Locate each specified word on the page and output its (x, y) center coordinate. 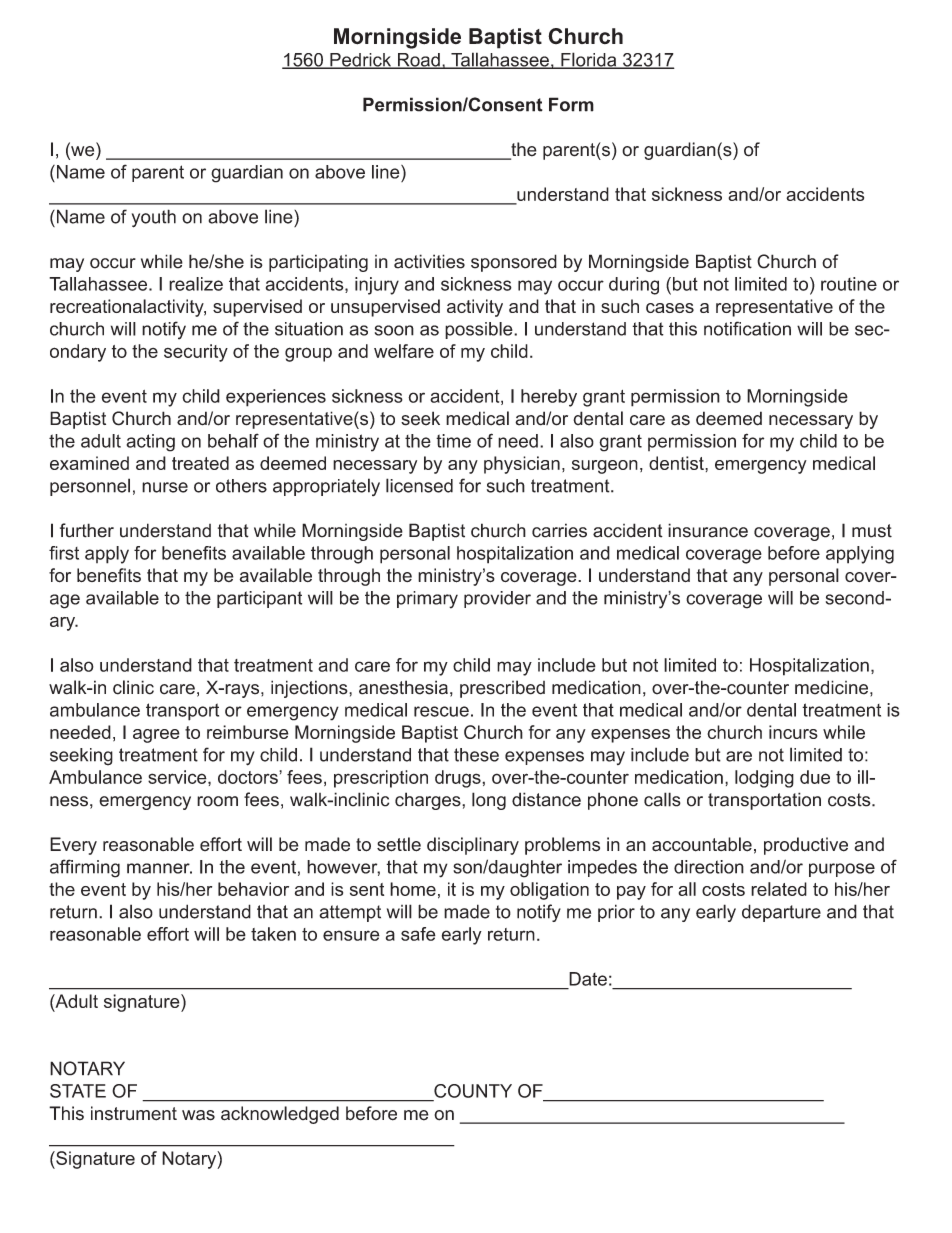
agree (156, 736)
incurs (793, 732)
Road (418, 61)
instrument (134, 1113)
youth (154, 218)
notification (747, 328)
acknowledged (280, 1115)
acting (150, 443)
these (476, 755)
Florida (589, 60)
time (453, 441)
